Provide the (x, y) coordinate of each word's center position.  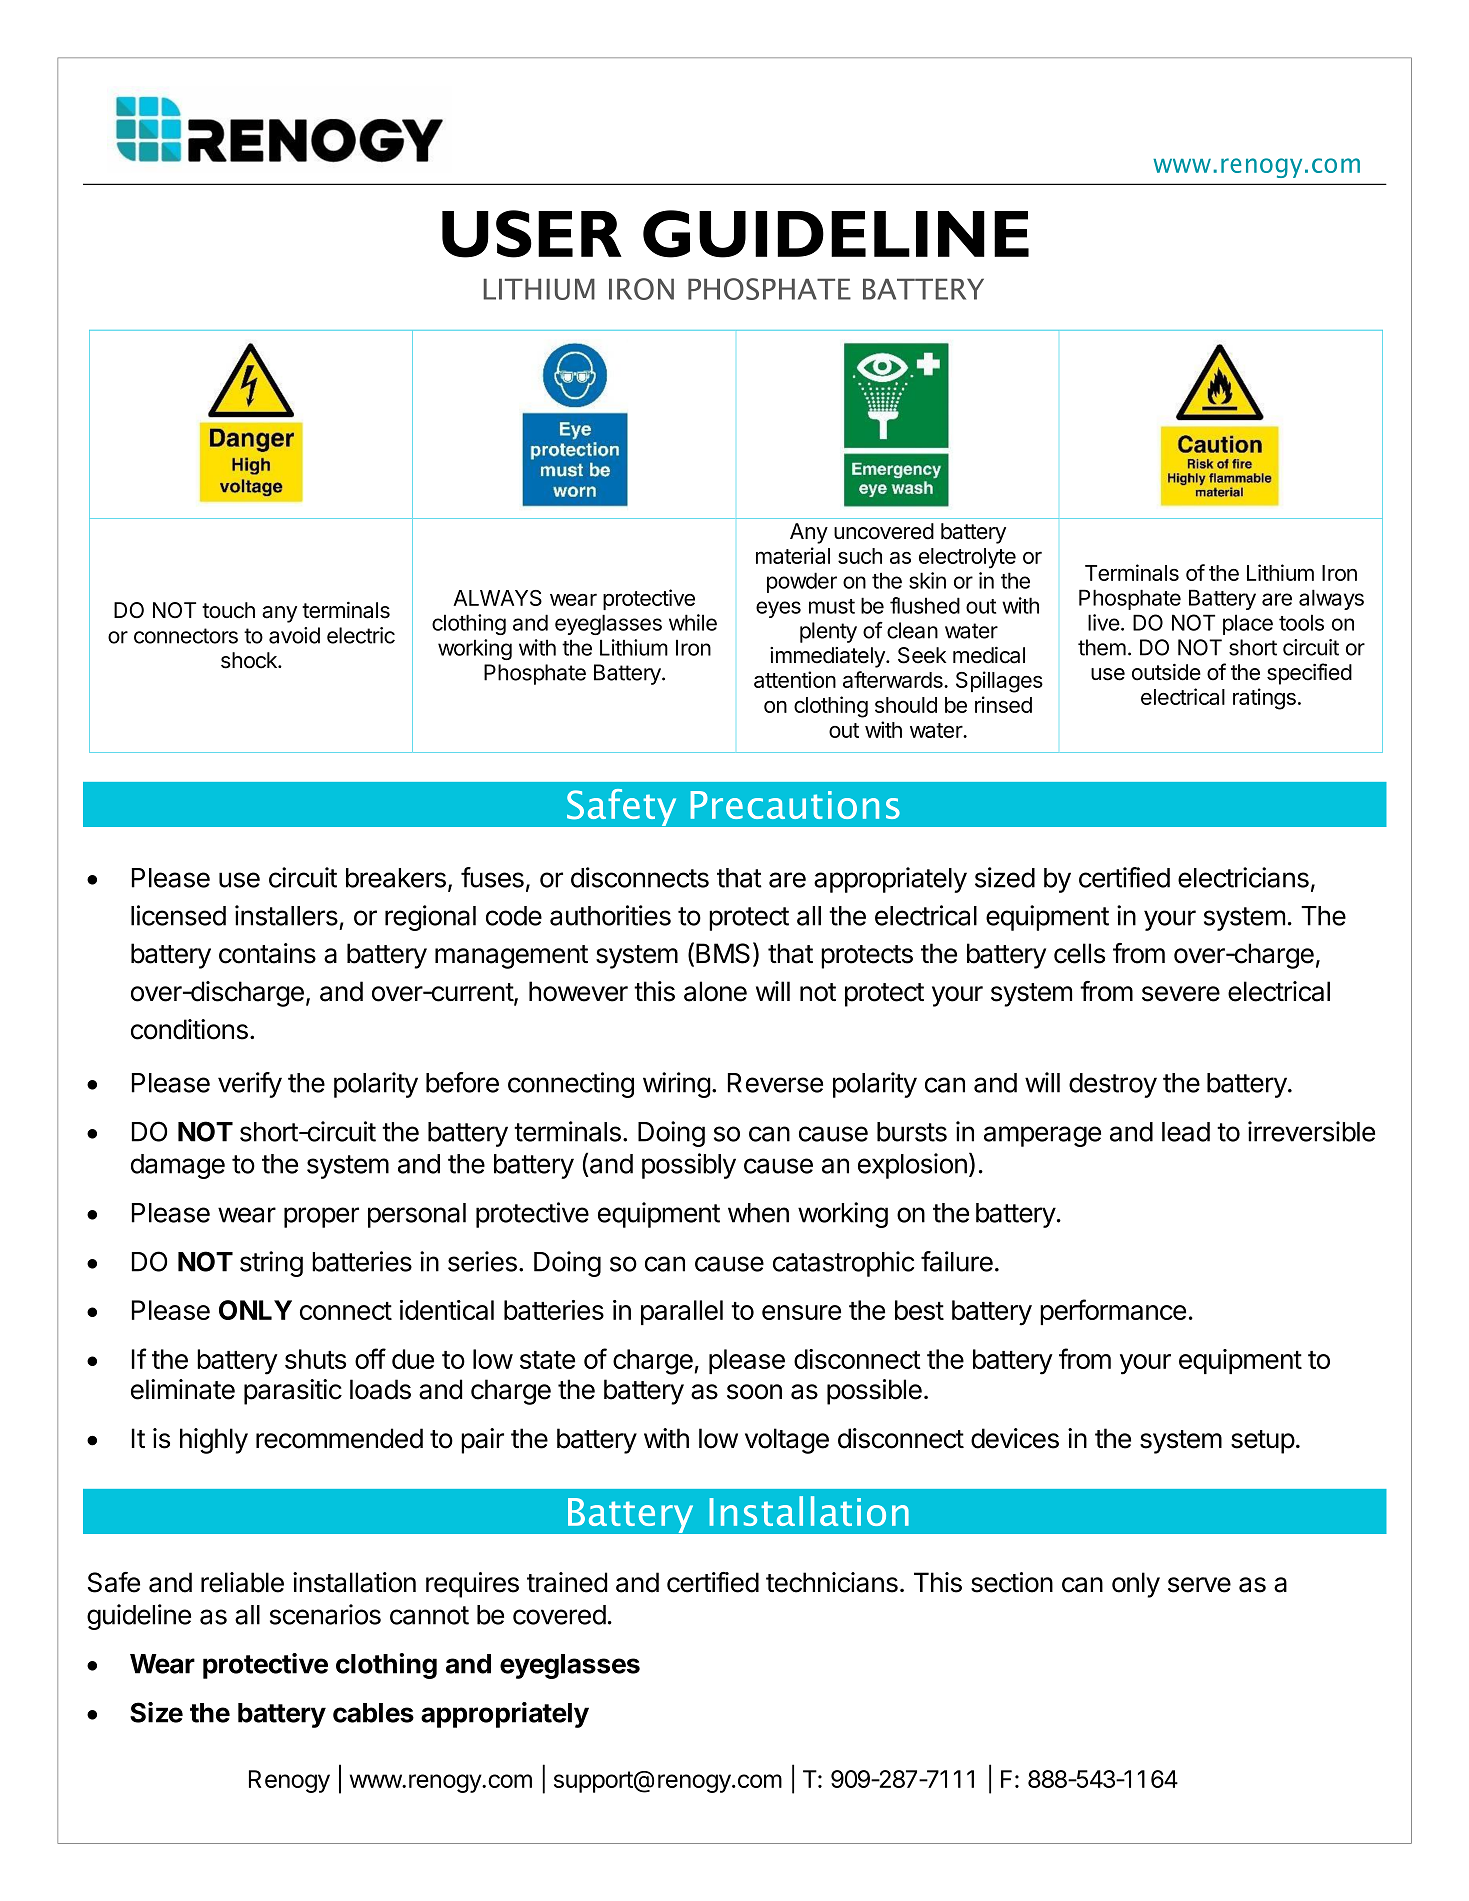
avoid (294, 635)
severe (1181, 994)
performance (1113, 1312)
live (1105, 622)
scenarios (325, 1614)
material (793, 555)
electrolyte (967, 558)
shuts (315, 1359)
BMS (723, 953)
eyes (778, 609)
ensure (801, 1312)
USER (532, 234)
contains (267, 953)
